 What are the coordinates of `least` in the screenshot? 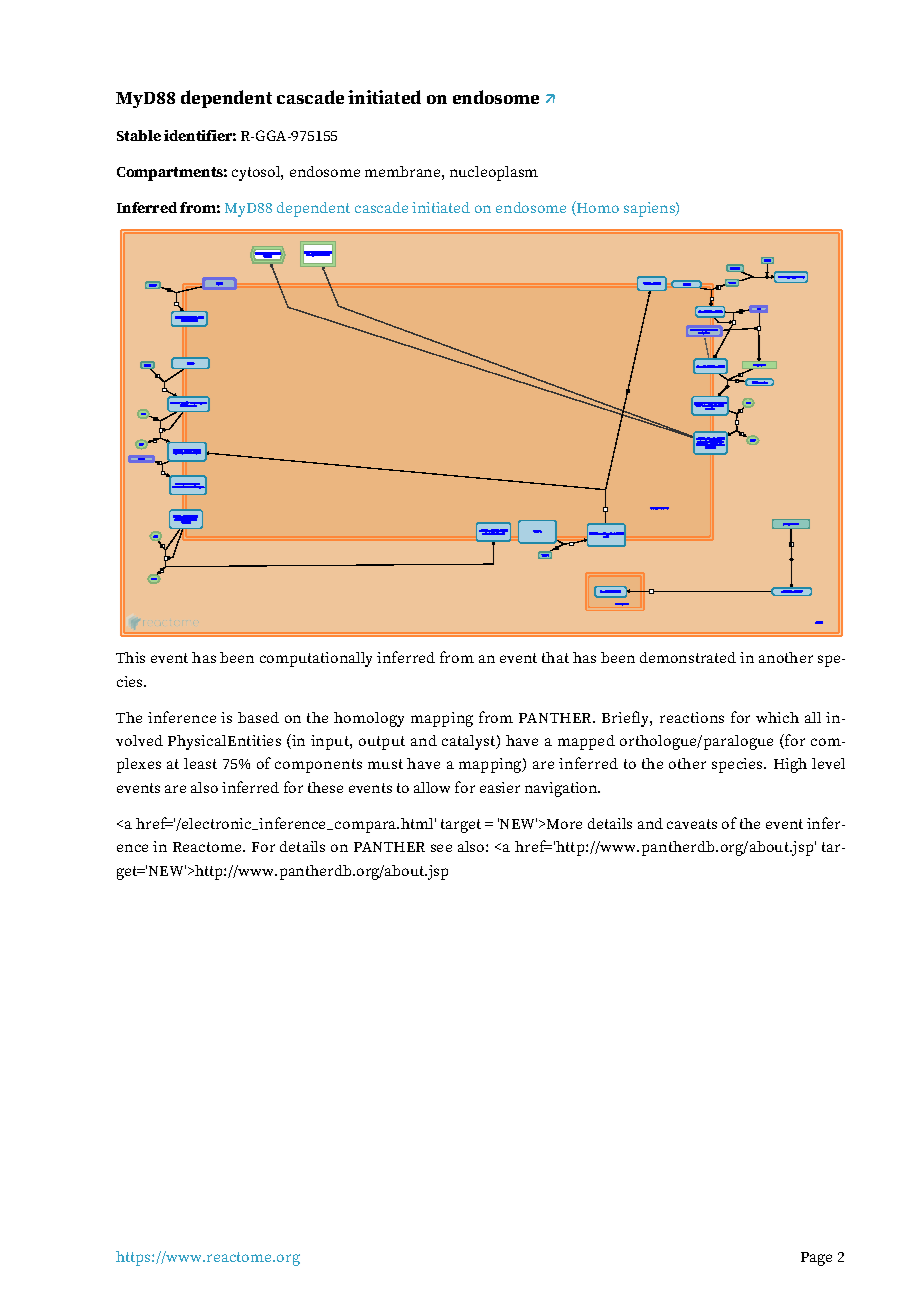 It's located at (200, 763).
